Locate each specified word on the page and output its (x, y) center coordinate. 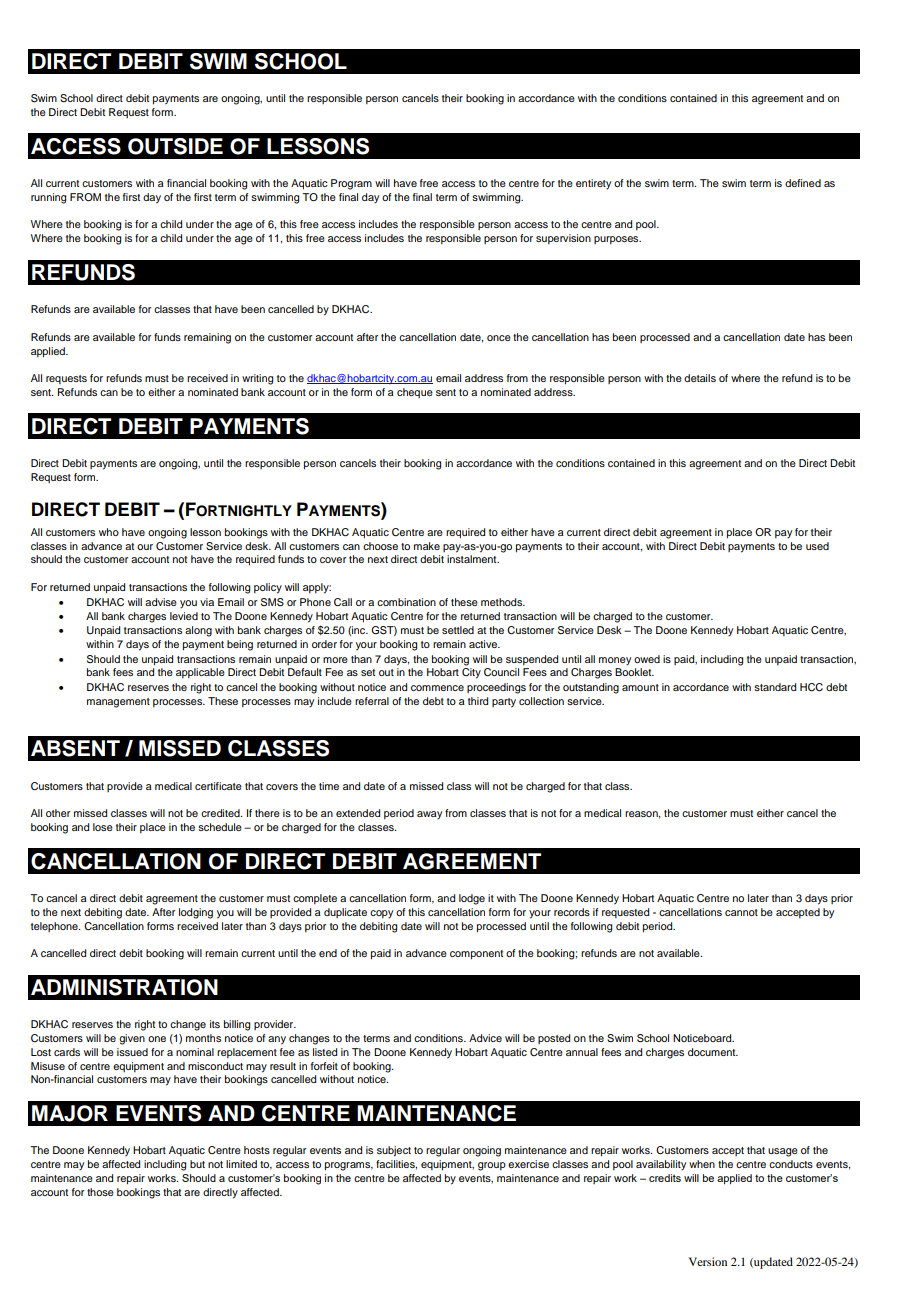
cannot (741, 912)
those (100, 1192)
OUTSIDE (175, 146)
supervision (563, 239)
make (427, 546)
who (109, 532)
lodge (472, 899)
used (817, 546)
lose (103, 827)
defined (803, 183)
